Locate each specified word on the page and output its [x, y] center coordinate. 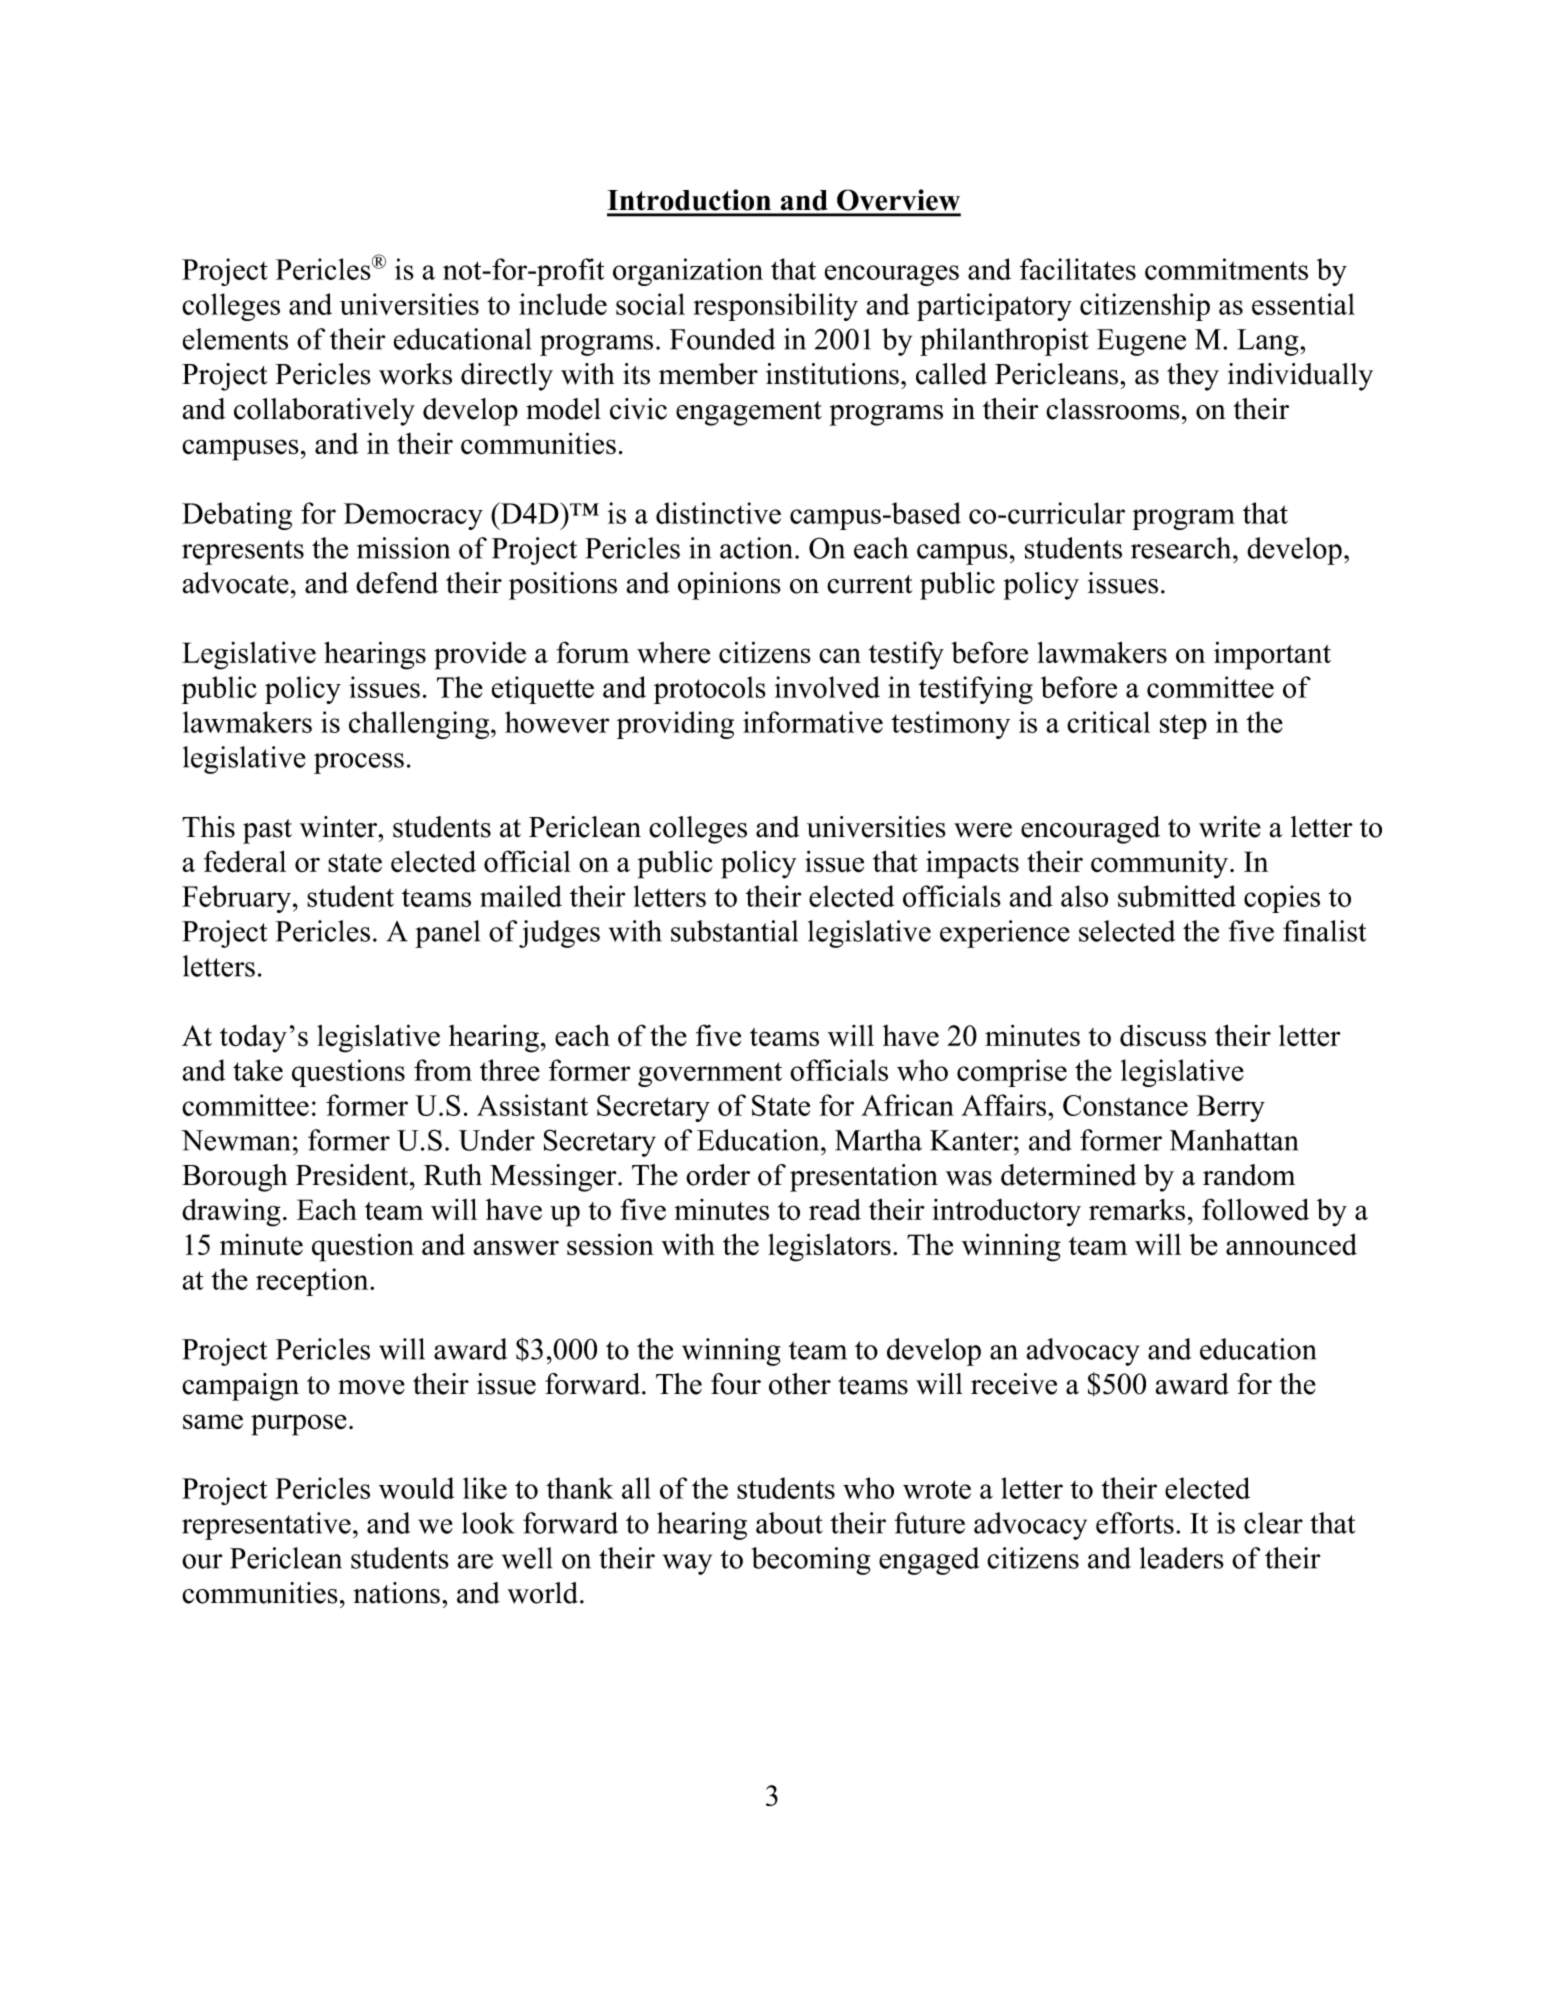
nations [397, 1593]
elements [235, 339]
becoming [811, 1561]
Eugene [1141, 342]
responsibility [775, 307]
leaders [1182, 1558]
